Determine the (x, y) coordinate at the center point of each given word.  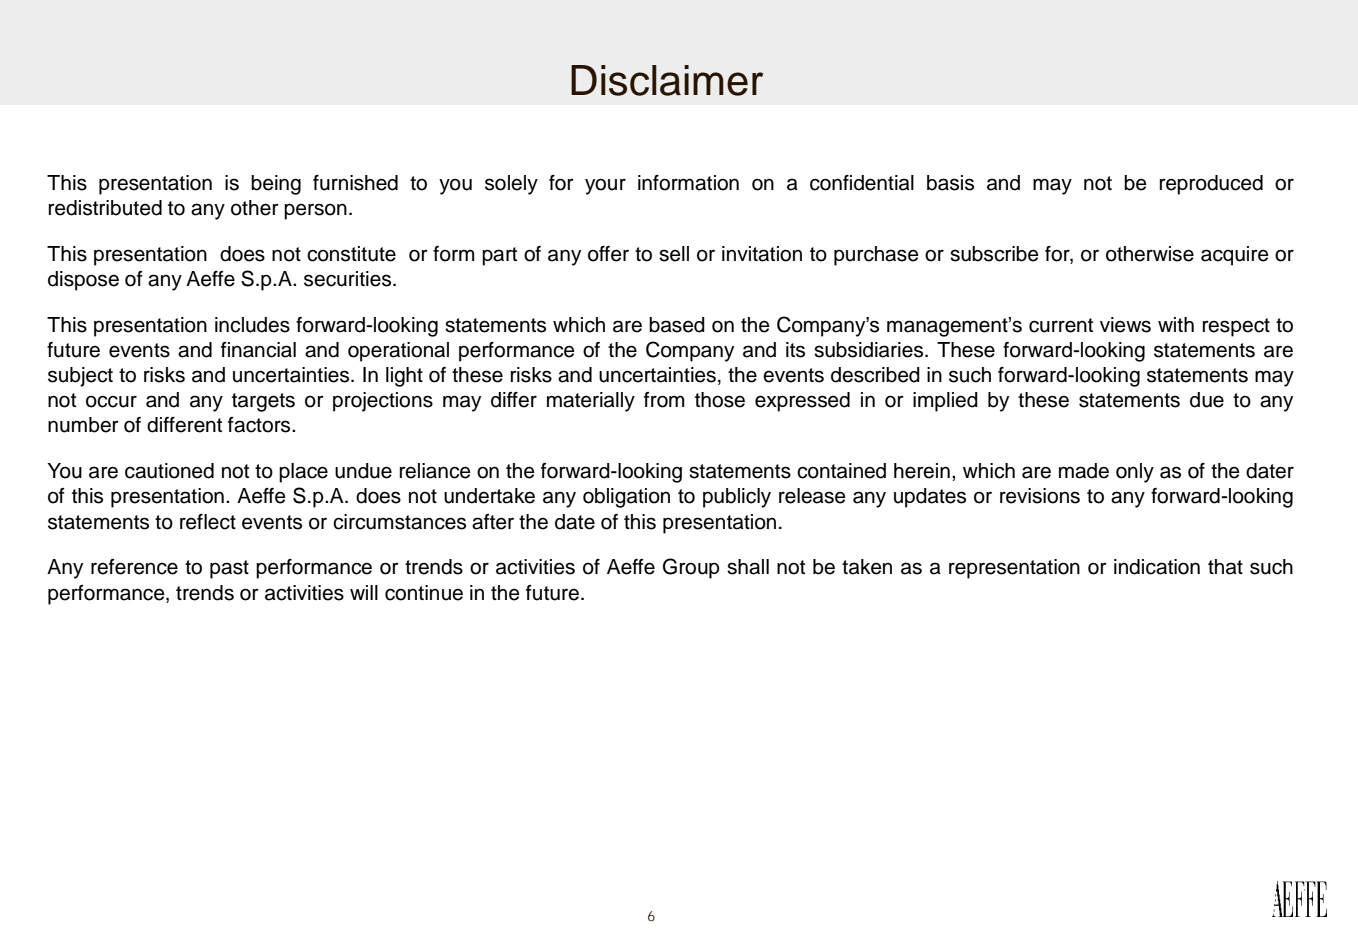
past (229, 569)
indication (1157, 567)
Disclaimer (667, 80)
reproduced (1211, 185)
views (1125, 325)
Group (691, 568)
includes (252, 325)
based (677, 325)
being (276, 185)
